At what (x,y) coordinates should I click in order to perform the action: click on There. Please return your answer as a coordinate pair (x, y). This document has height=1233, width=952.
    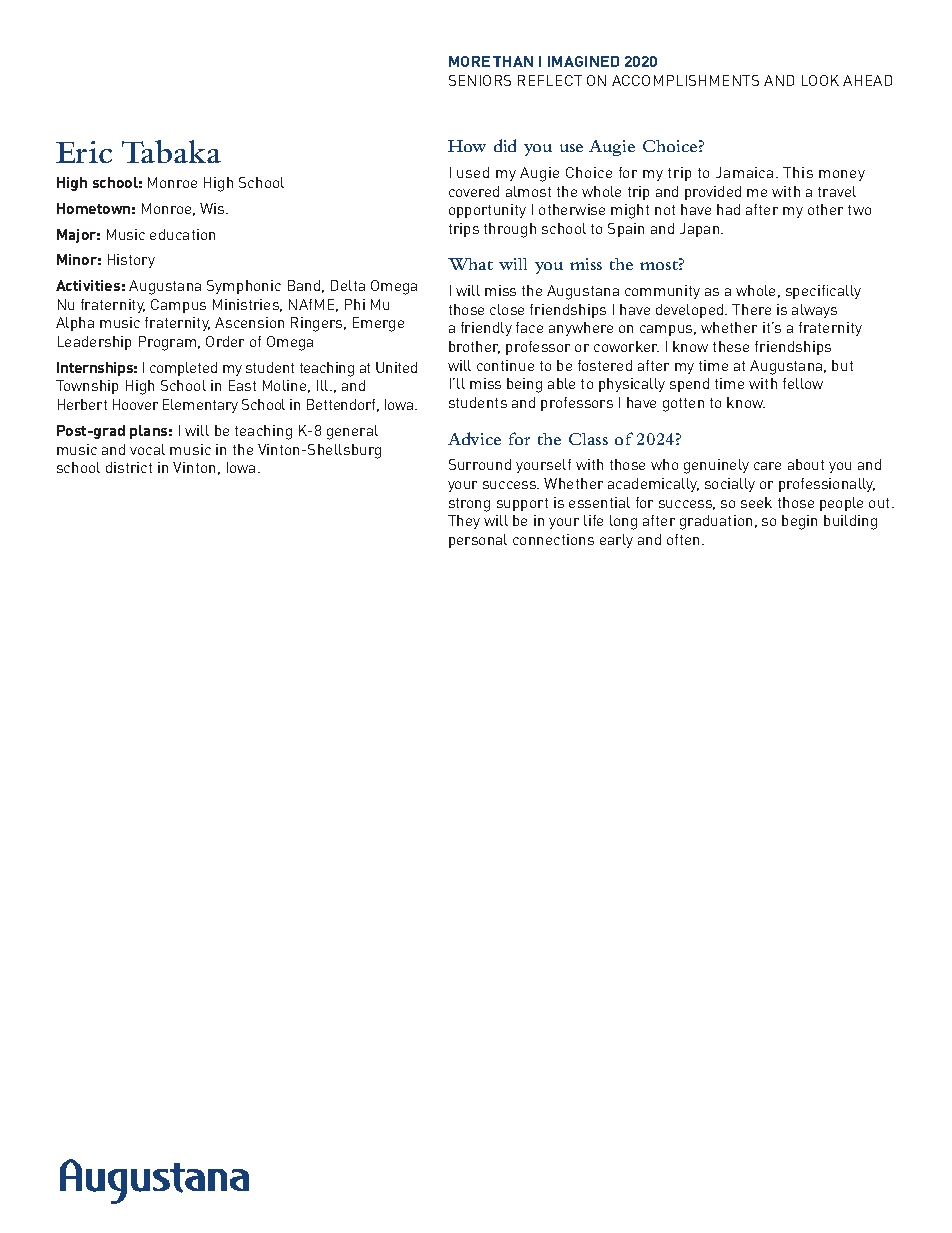
    Looking at the image, I should click on (751, 309).
